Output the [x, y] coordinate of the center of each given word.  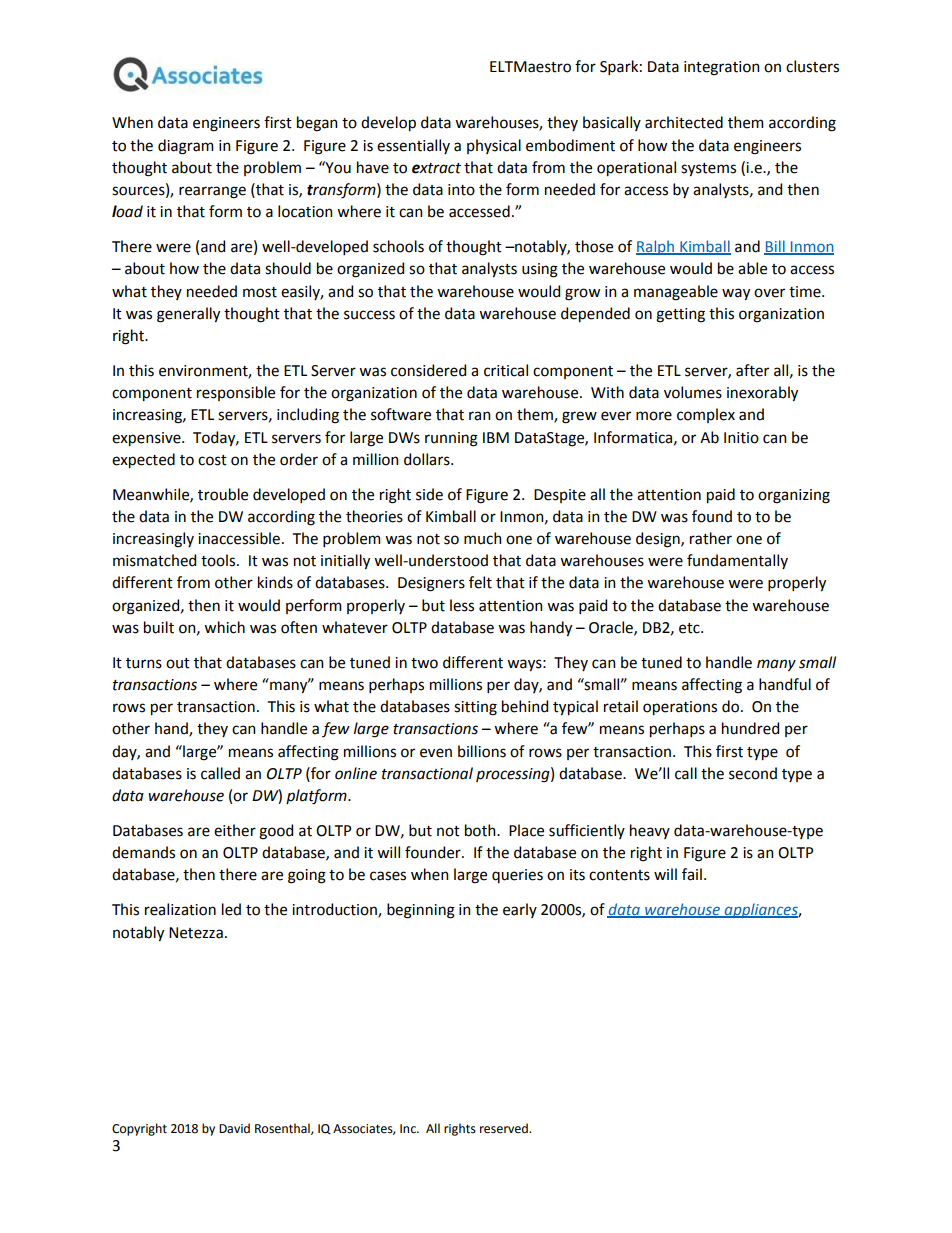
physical [494, 146]
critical [506, 370]
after [752, 370]
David [234, 1128]
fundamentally [737, 561]
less [462, 605]
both [481, 830]
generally [188, 315]
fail [692, 874]
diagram [186, 147]
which [224, 627]
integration [722, 68]
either [235, 830]
